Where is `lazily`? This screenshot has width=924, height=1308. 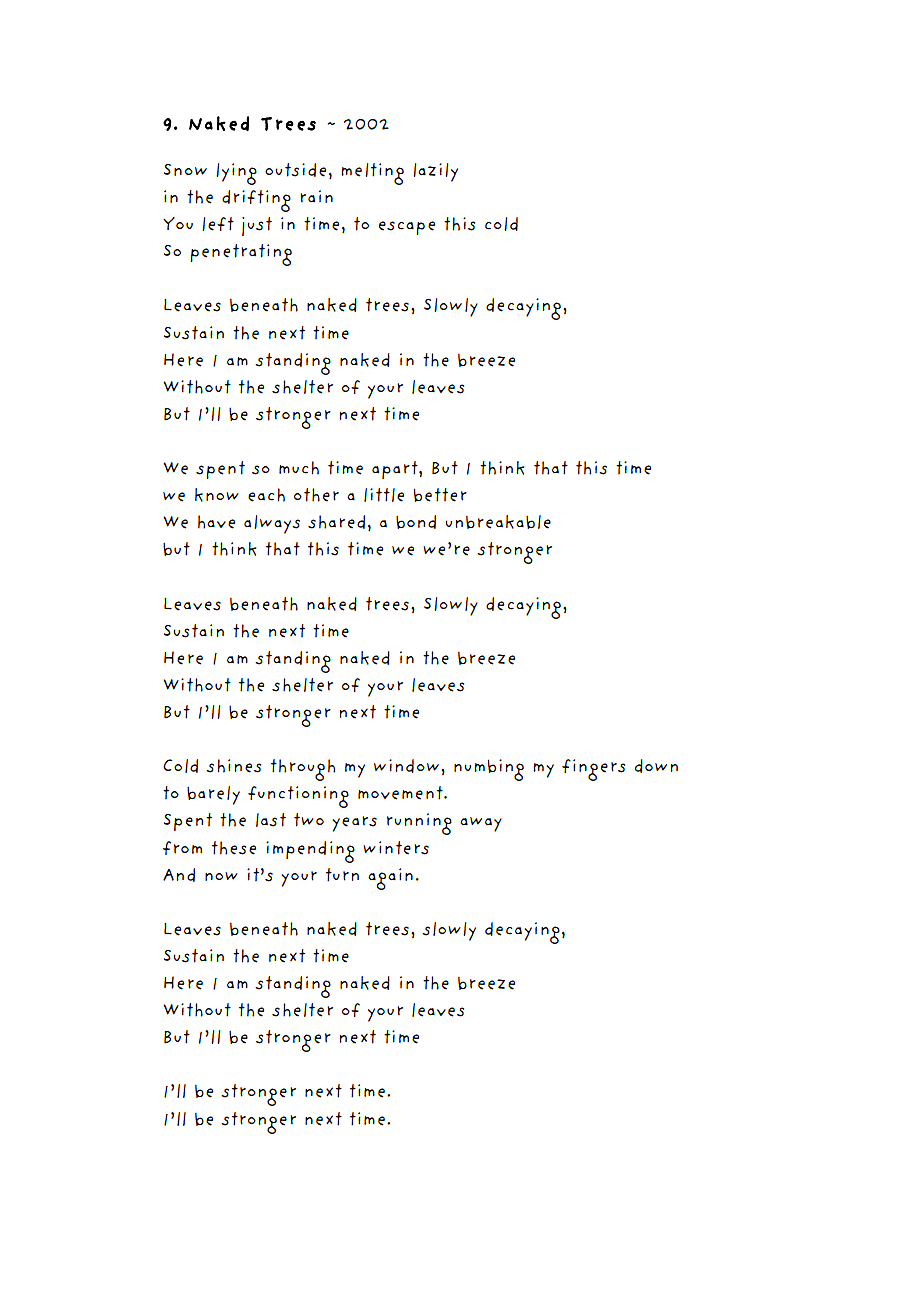 lazily is located at coordinates (435, 172).
